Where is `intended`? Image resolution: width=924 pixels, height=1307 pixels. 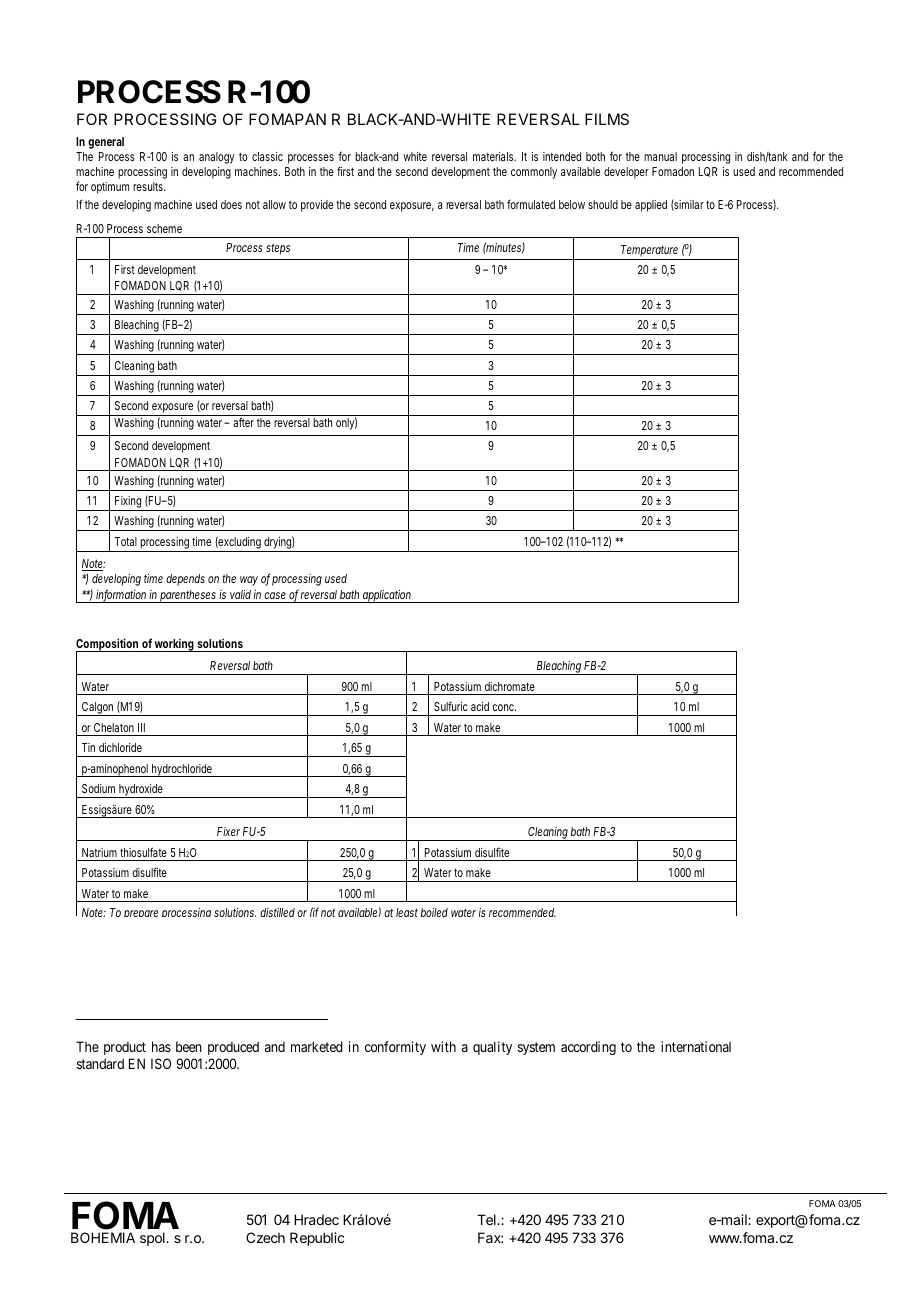
intended is located at coordinates (562, 156).
